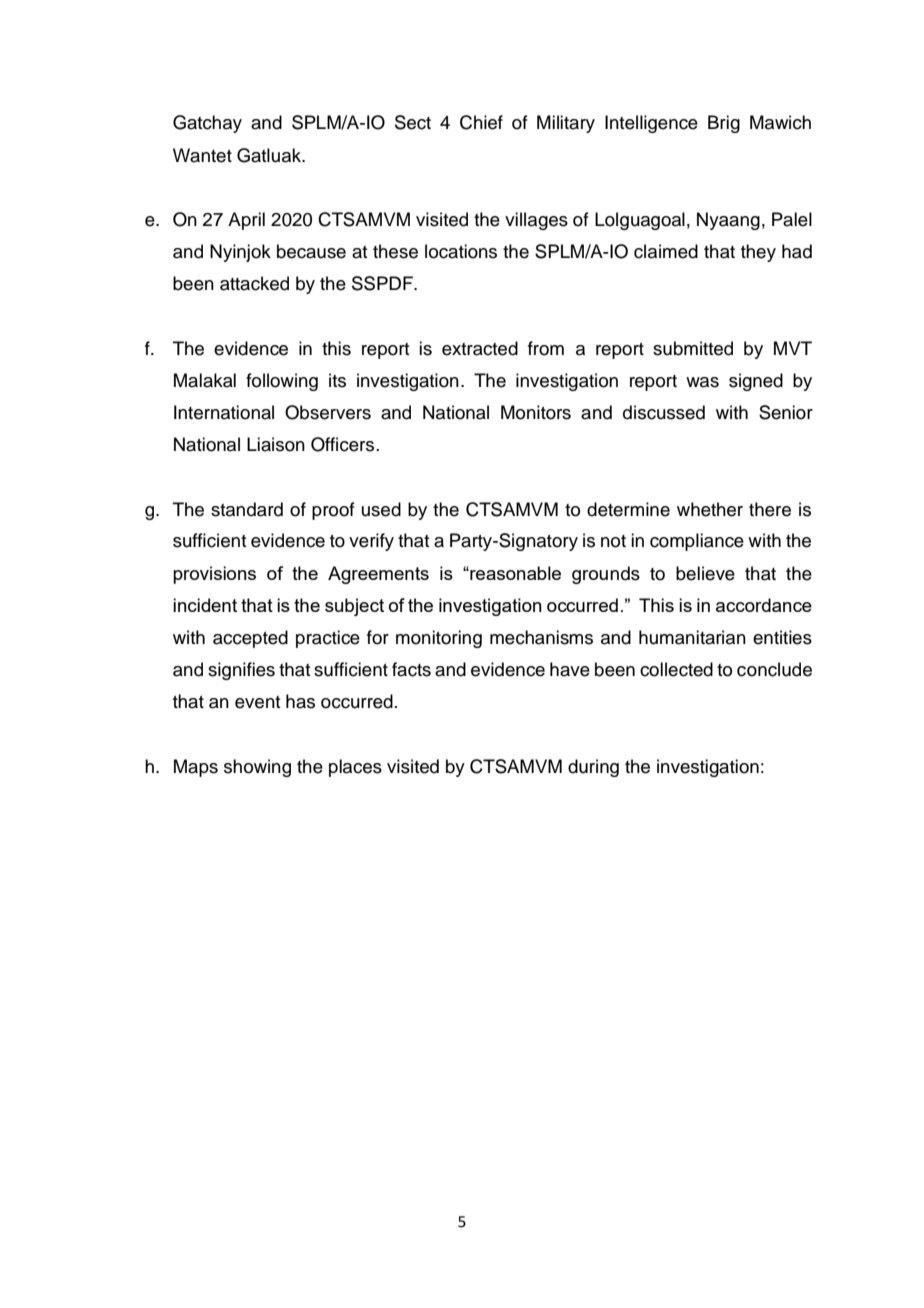  What do you see at coordinates (536, 412) in the document?
I see `Monitors` at bounding box center [536, 412].
